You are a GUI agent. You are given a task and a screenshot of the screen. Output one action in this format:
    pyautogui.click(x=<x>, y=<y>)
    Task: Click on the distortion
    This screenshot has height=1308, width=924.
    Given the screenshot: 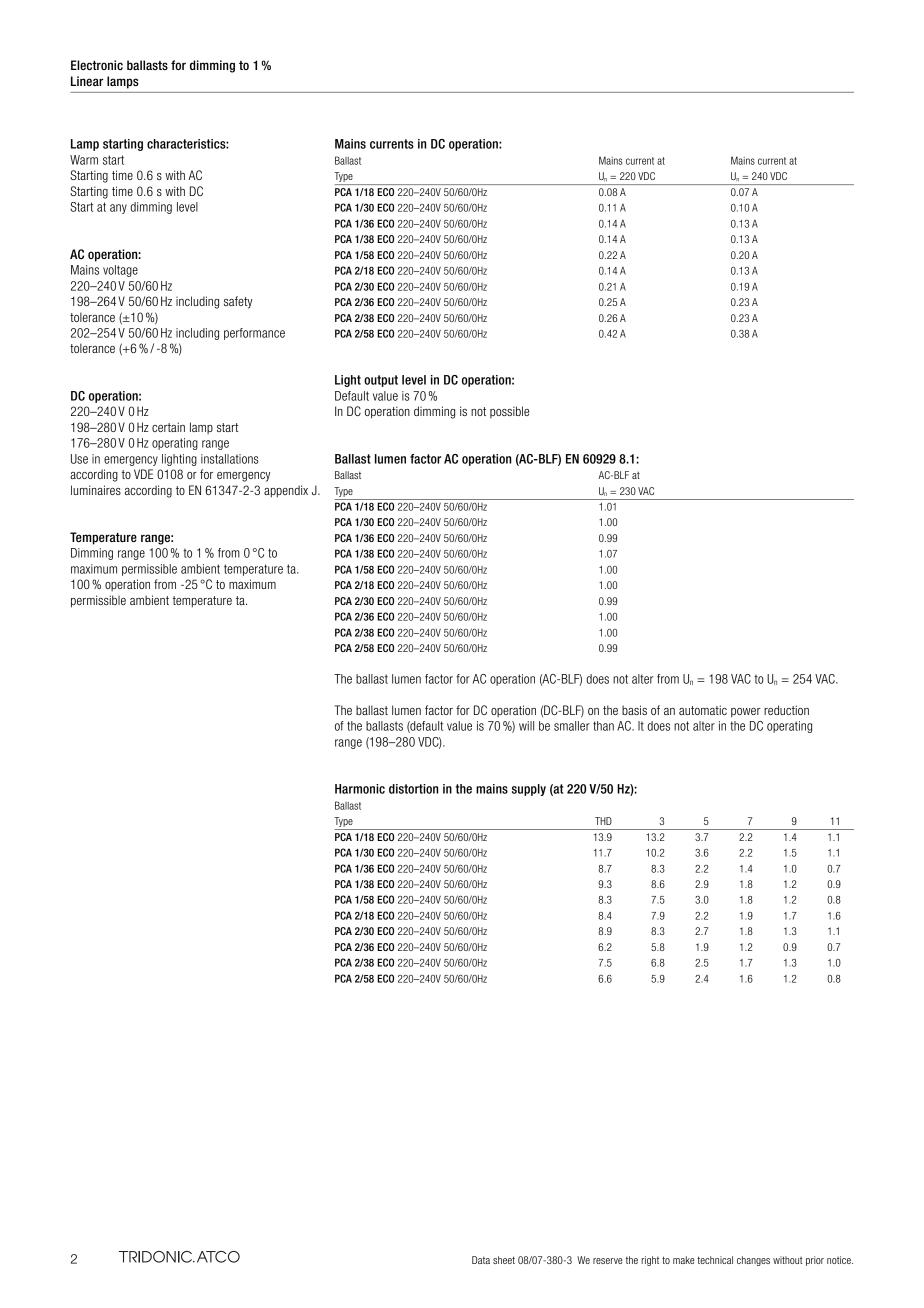 What is the action you would take?
    pyautogui.click(x=413, y=789)
